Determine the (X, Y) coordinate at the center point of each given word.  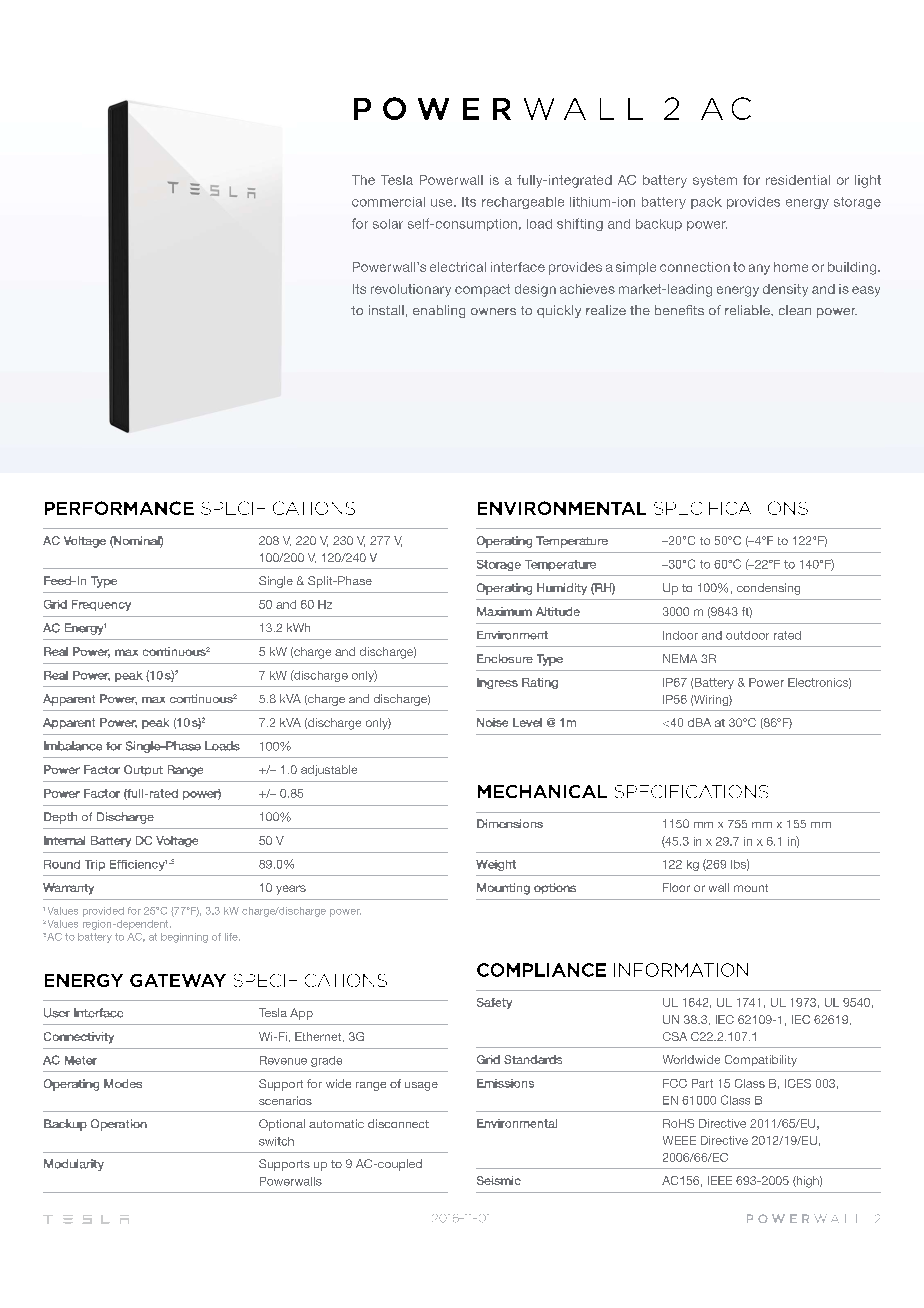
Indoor (680, 635)
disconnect (398, 1123)
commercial (388, 202)
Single (276, 582)
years (291, 890)
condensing (768, 589)
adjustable (329, 770)
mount (751, 888)
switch (276, 1141)
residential (798, 180)
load (539, 224)
